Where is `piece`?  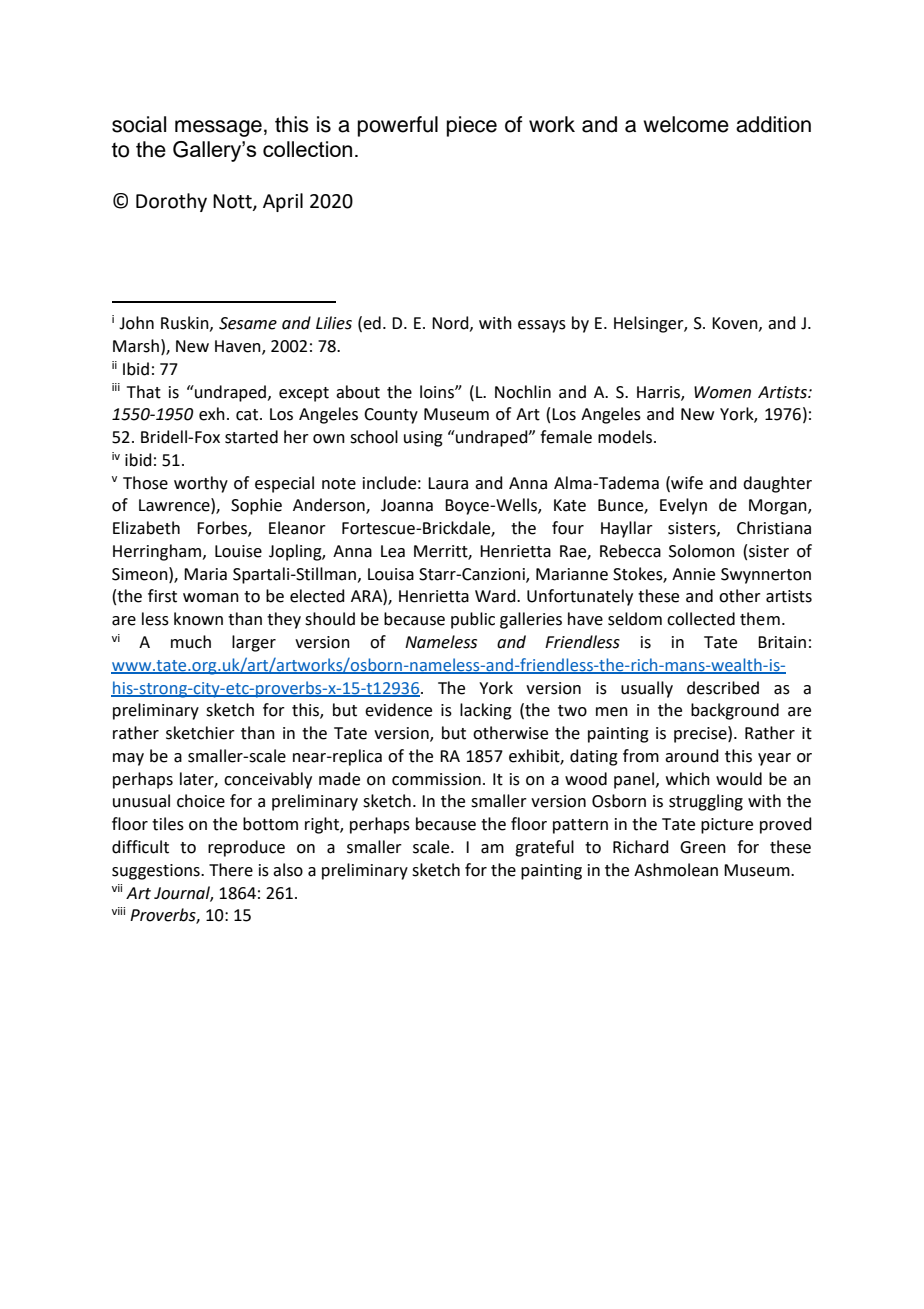
piece is located at coordinates (472, 126).
